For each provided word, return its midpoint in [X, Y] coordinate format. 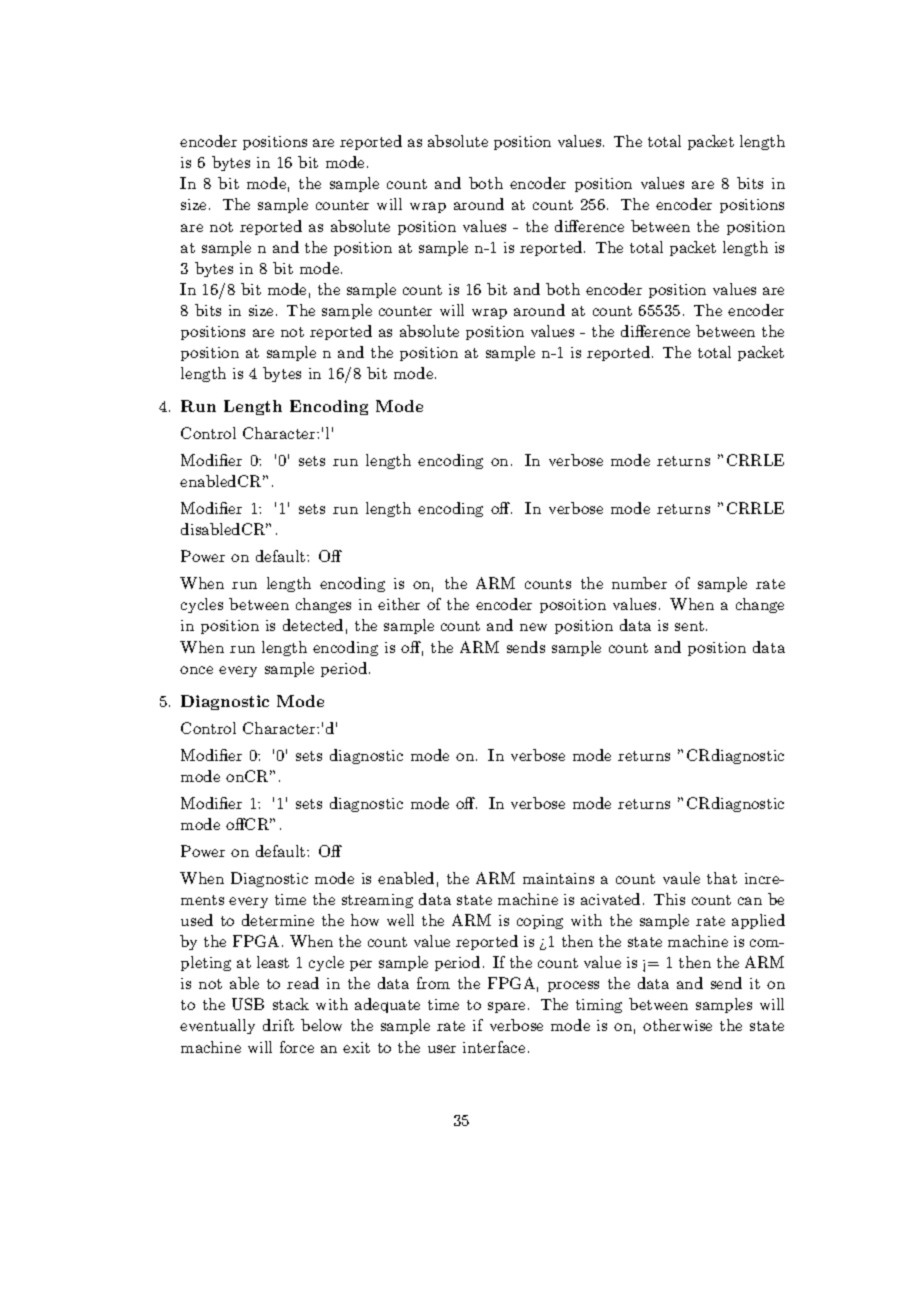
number [639, 583]
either [399, 604]
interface [494, 1047]
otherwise [677, 1025]
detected [313, 625]
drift [278, 1025]
